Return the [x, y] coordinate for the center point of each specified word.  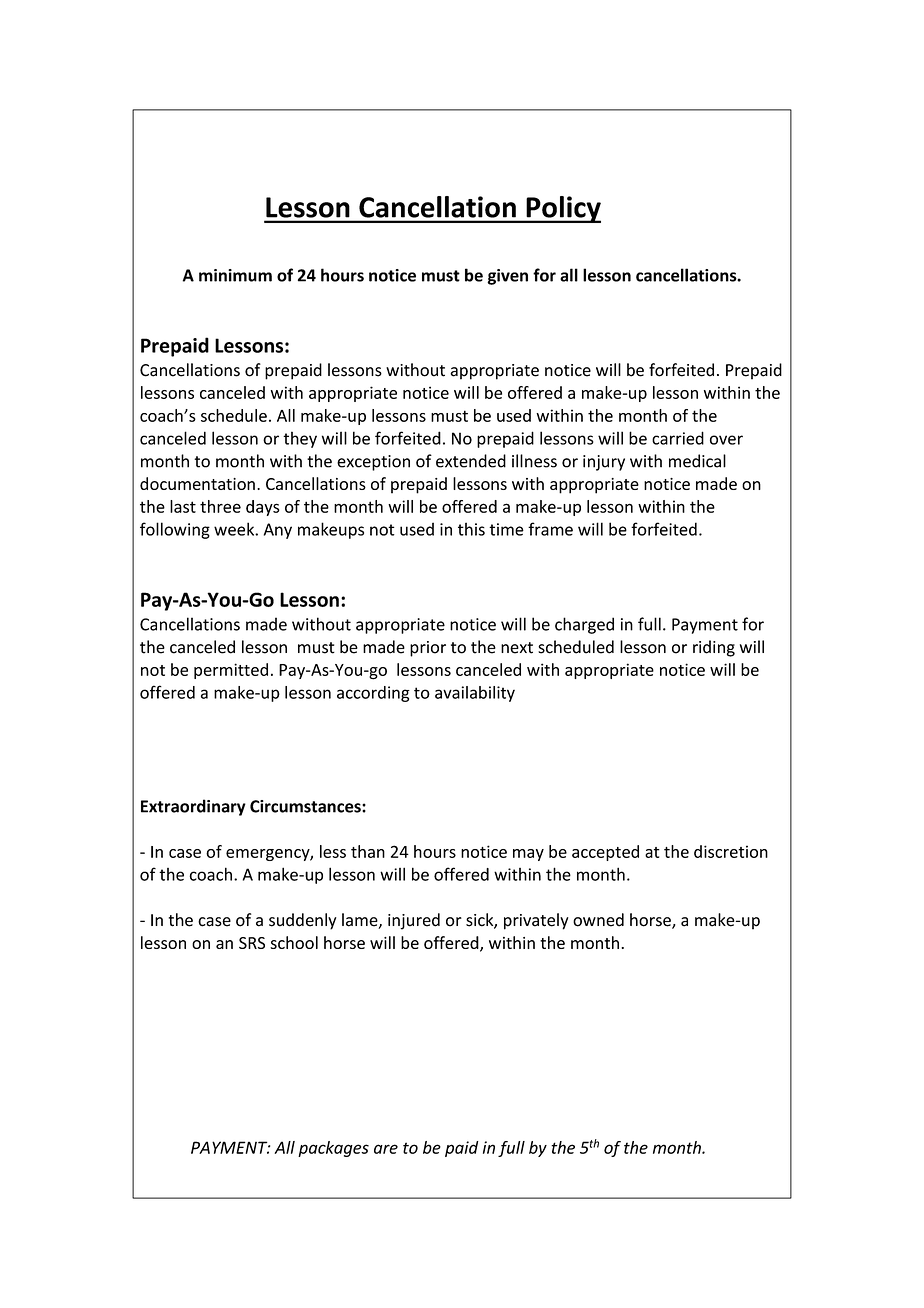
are [386, 1149]
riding [714, 648]
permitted [231, 671]
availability [475, 694]
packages [333, 1149]
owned [598, 920]
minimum [235, 275]
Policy [562, 209]
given [507, 277]
